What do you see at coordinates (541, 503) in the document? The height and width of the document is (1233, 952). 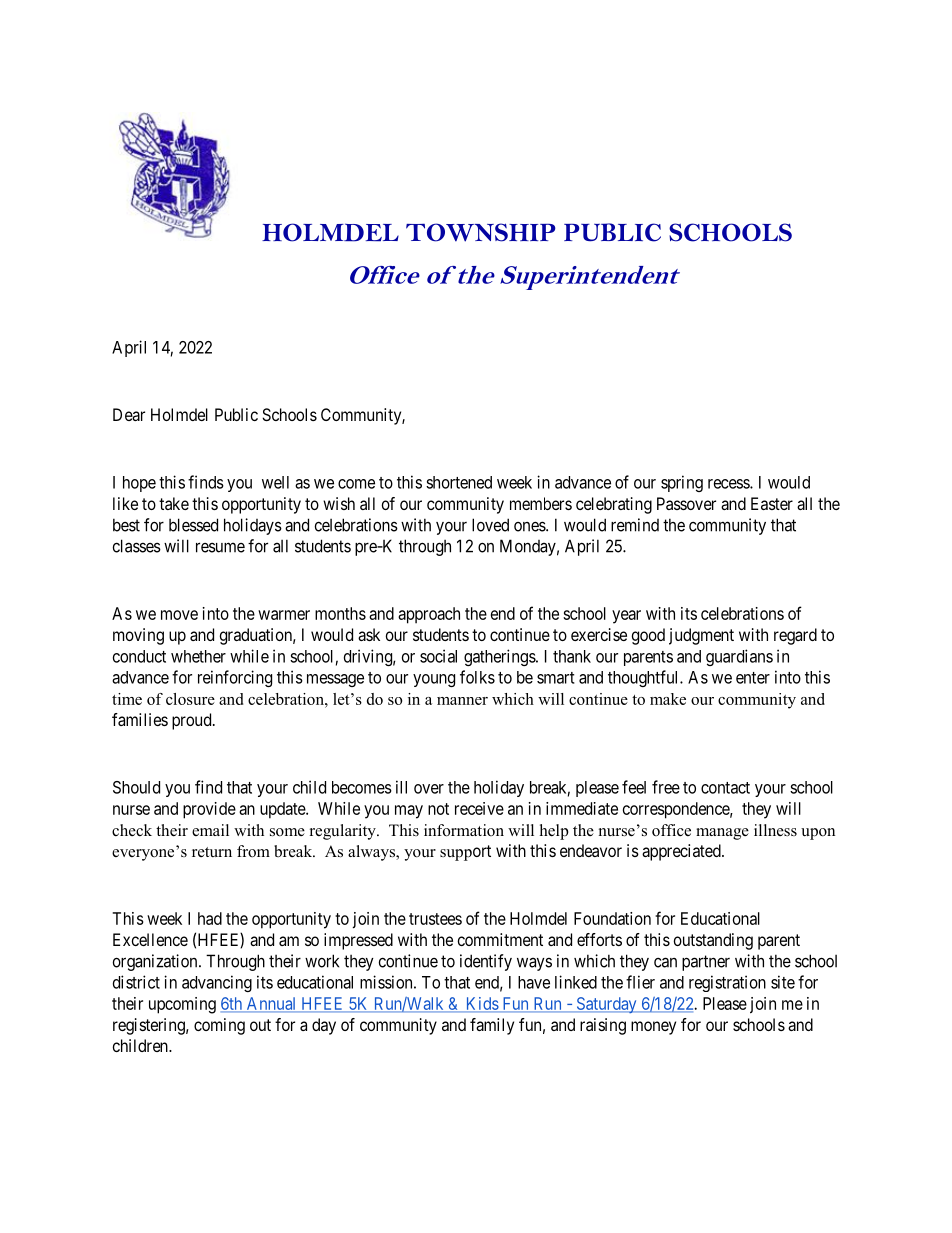 I see `members` at bounding box center [541, 503].
